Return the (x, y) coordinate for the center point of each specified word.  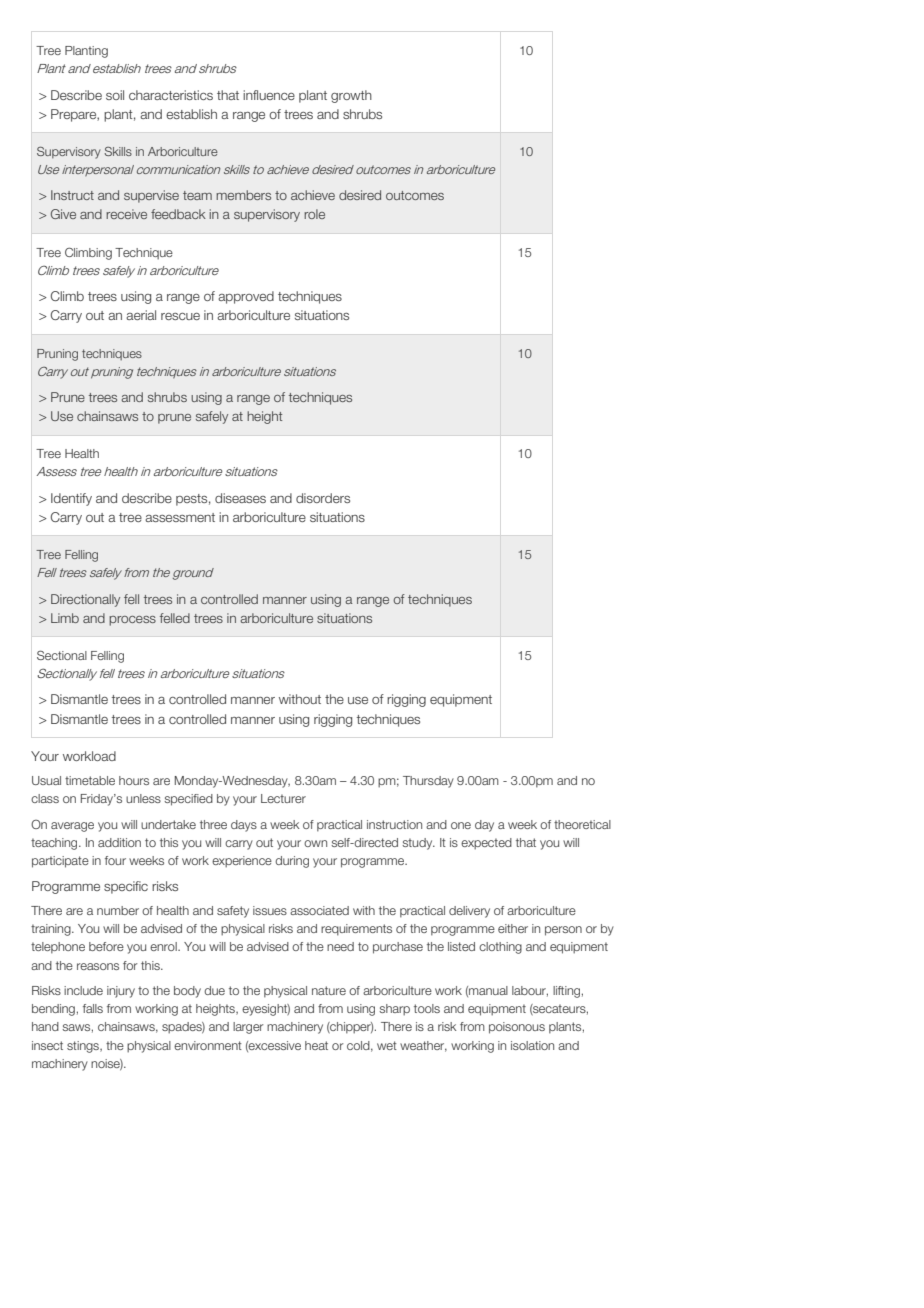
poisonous (517, 1028)
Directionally (85, 600)
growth (351, 96)
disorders (323, 498)
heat (316, 1045)
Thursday (428, 782)
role (314, 214)
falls (93, 1008)
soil (115, 95)
